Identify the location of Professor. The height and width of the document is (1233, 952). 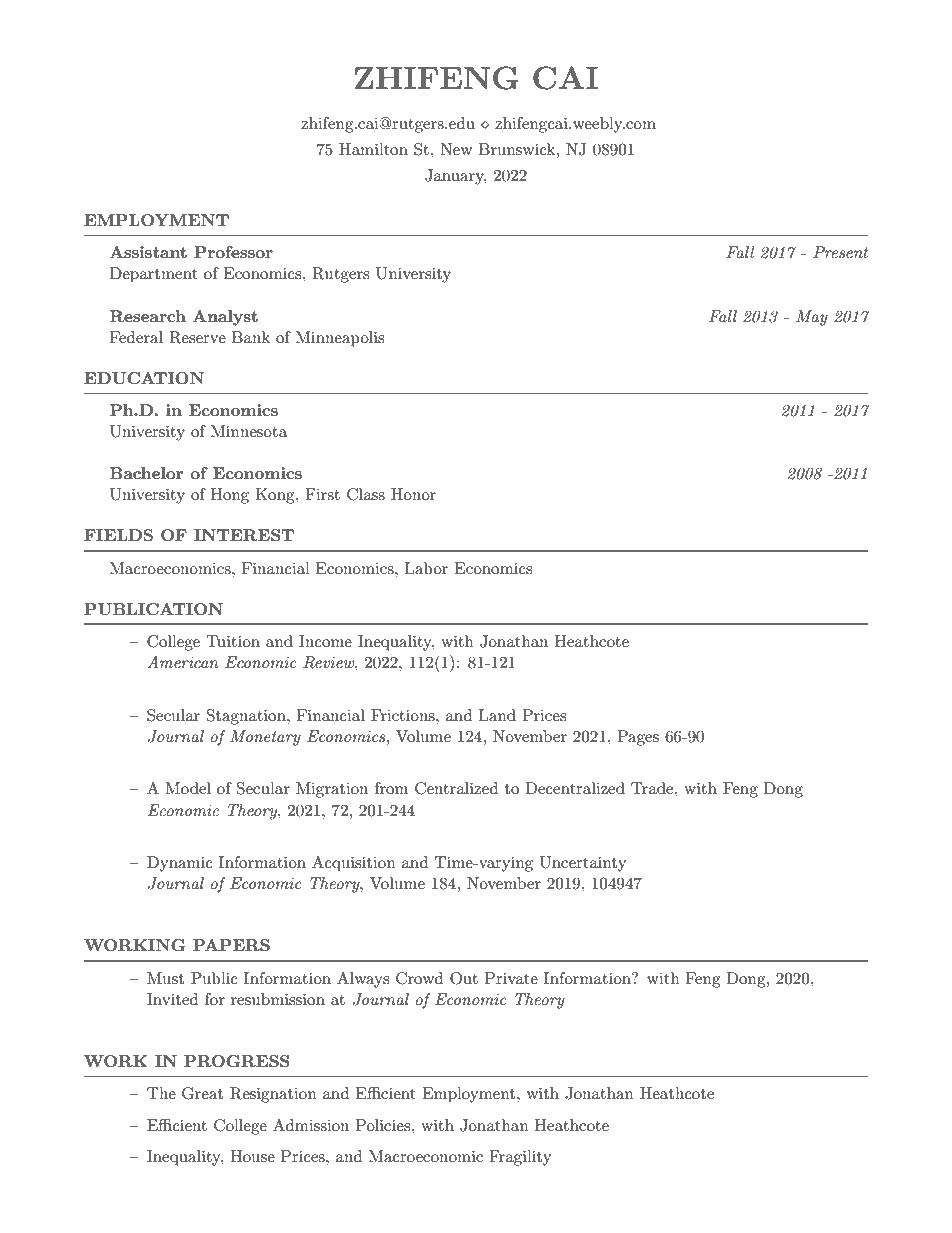
(233, 252).
